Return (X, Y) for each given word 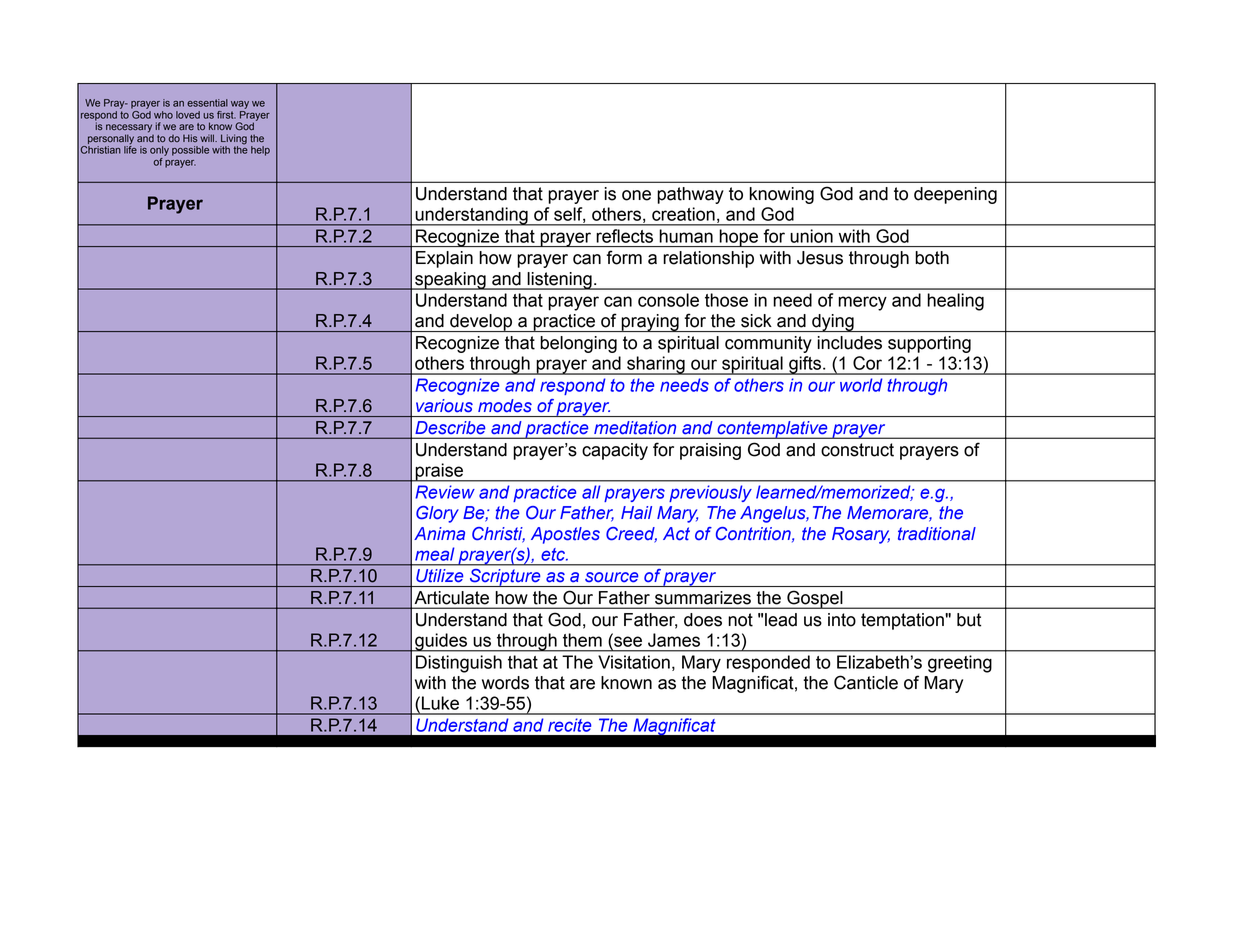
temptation (903, 621)
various (444, 405)
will (208, 138)
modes (505, 405)
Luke (440, 703)
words (505, 683)
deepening (955, 195)
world (861, 385)
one (636, 195)
